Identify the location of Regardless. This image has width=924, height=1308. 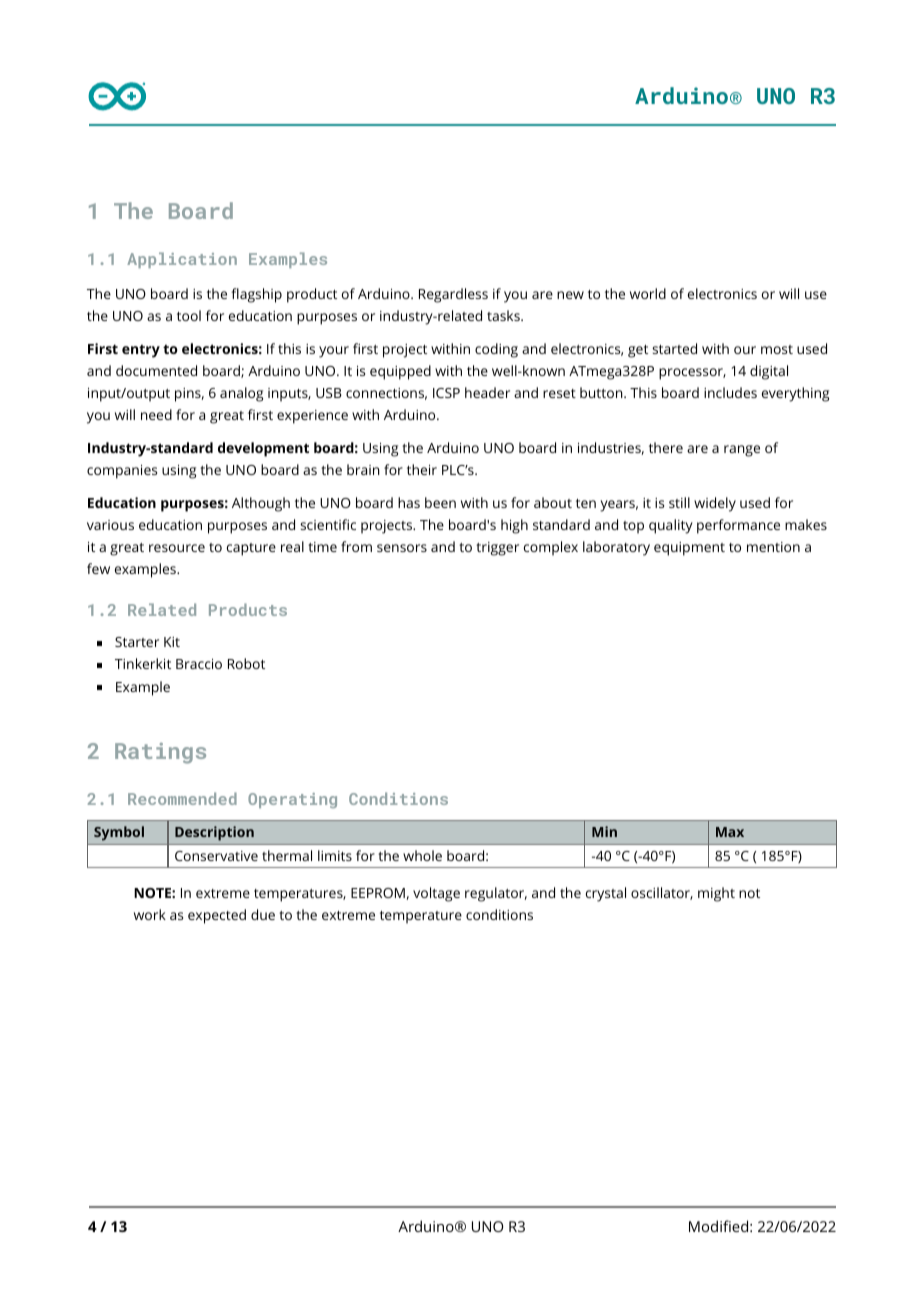
(453, 295).
